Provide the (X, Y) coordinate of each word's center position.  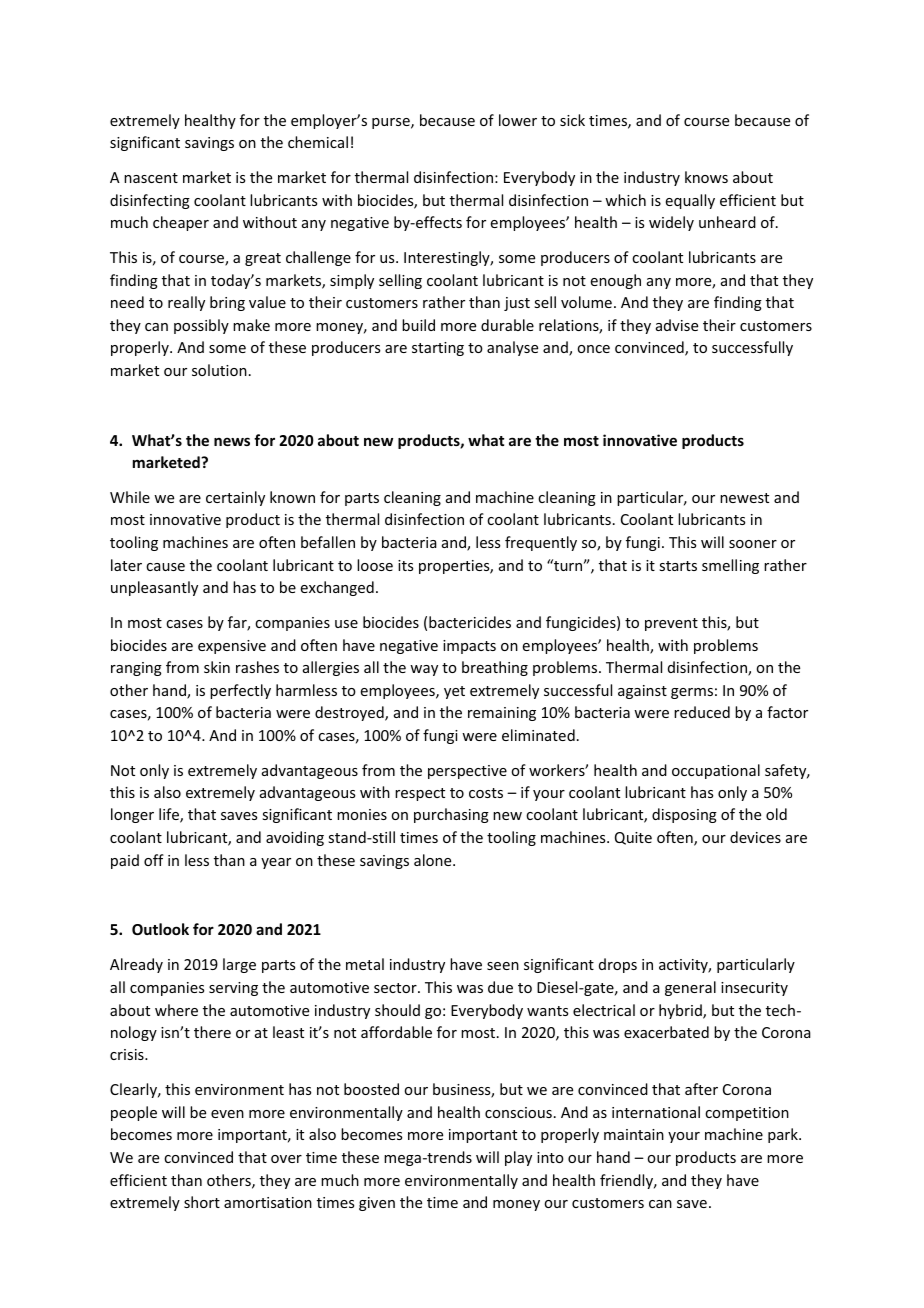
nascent (151, 178)
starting (438, 349)
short (202, 1202)
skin (217, 667)
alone (434, 860)
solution (219, 370)
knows (706, 177)
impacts (469, 647)
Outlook (160, 929)
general (690, 988)
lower (518, 120)
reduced (702, 712)
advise (677, 325)
